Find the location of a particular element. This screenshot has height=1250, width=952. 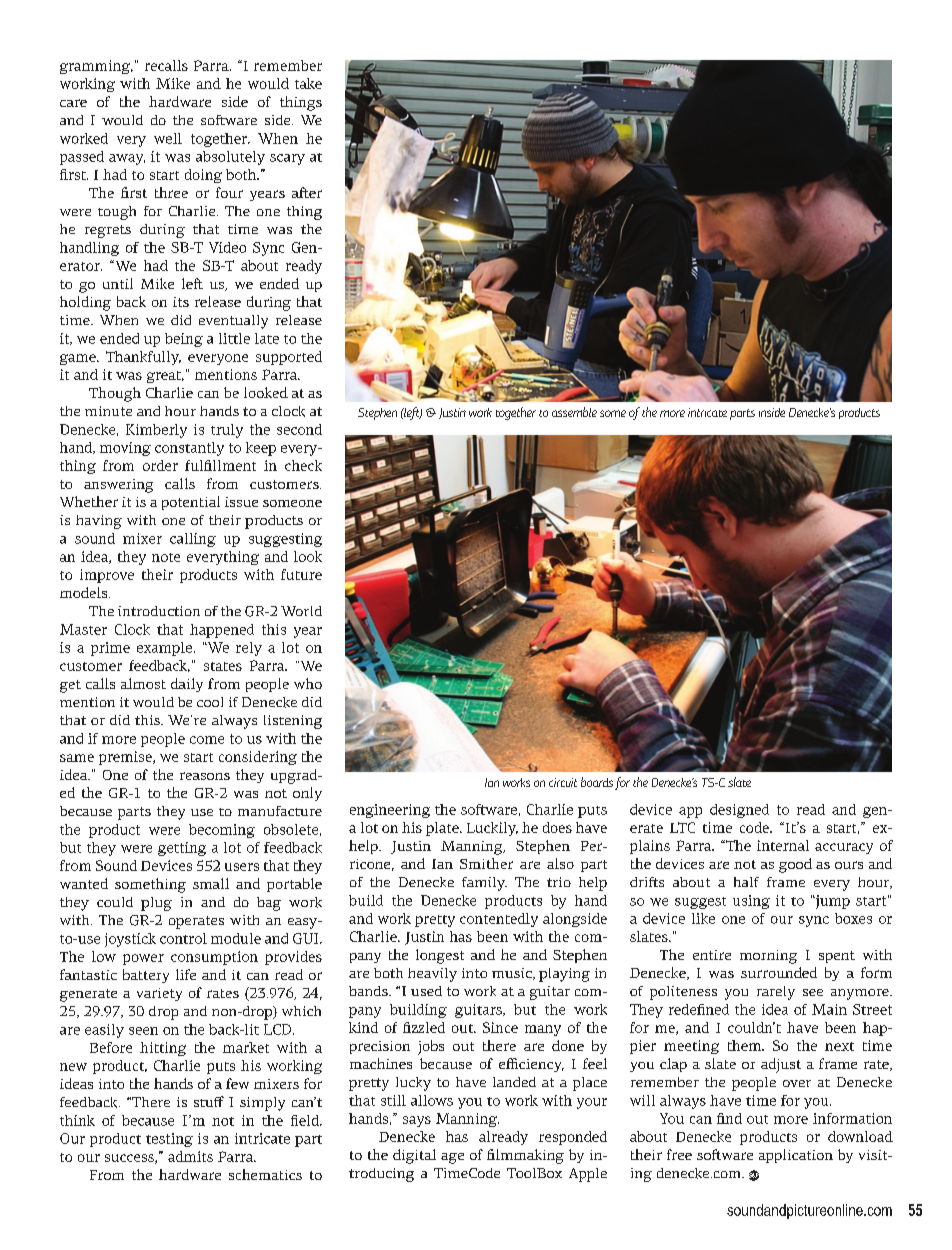

testing is located at coordinates (169, 1140).
